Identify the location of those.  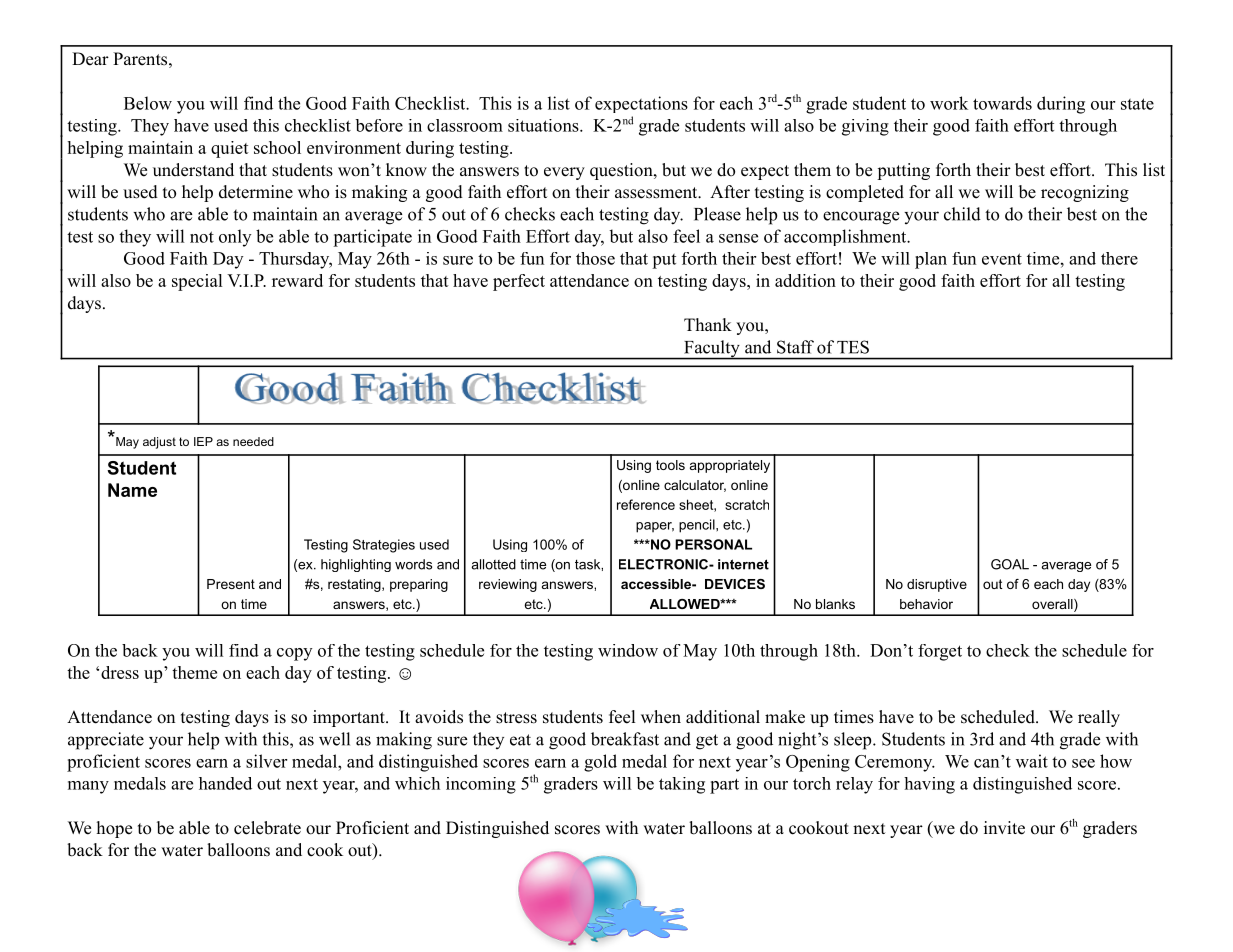
(595, 258).
